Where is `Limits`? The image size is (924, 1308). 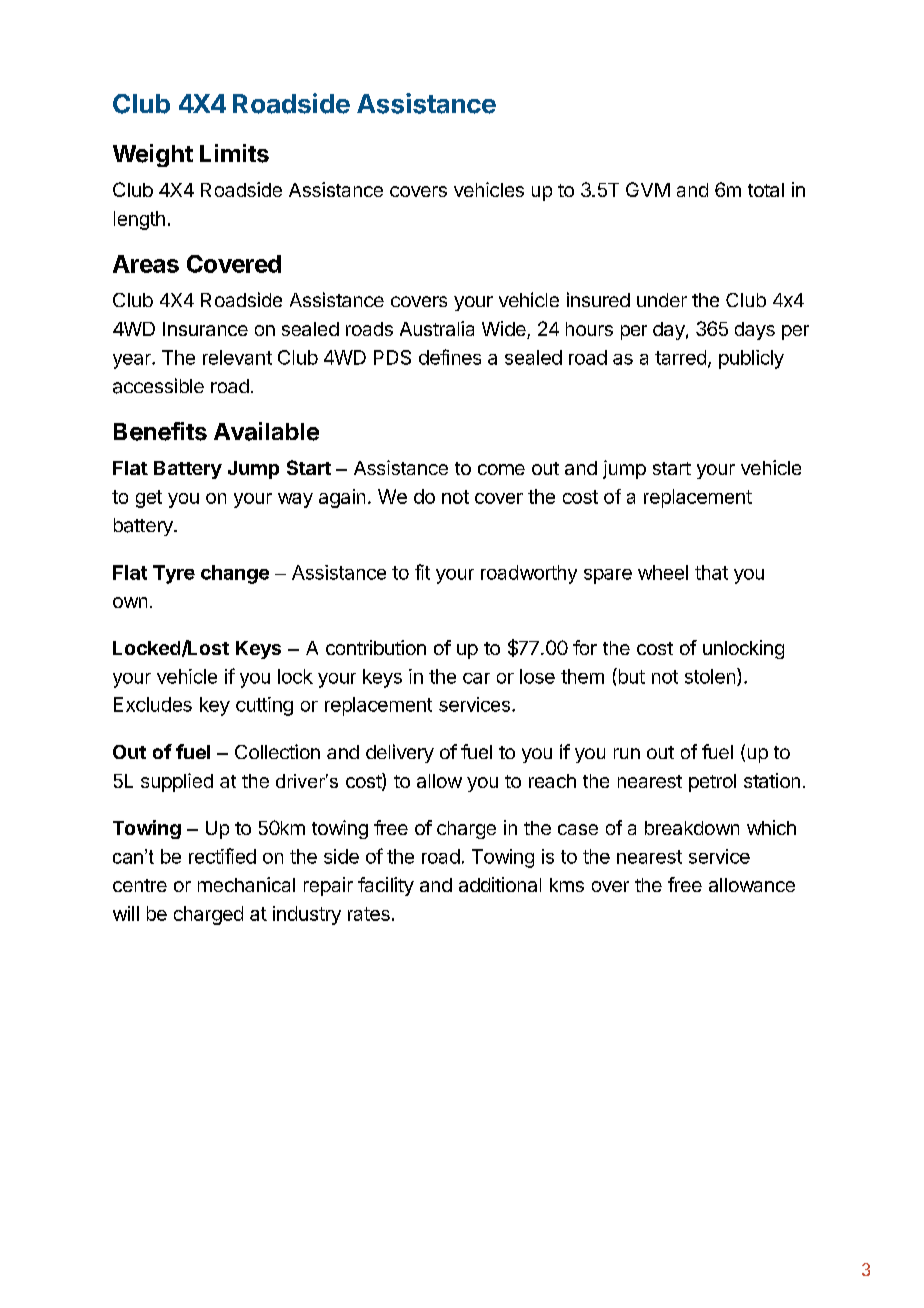
Limits is located at coordinates (234, 153).
